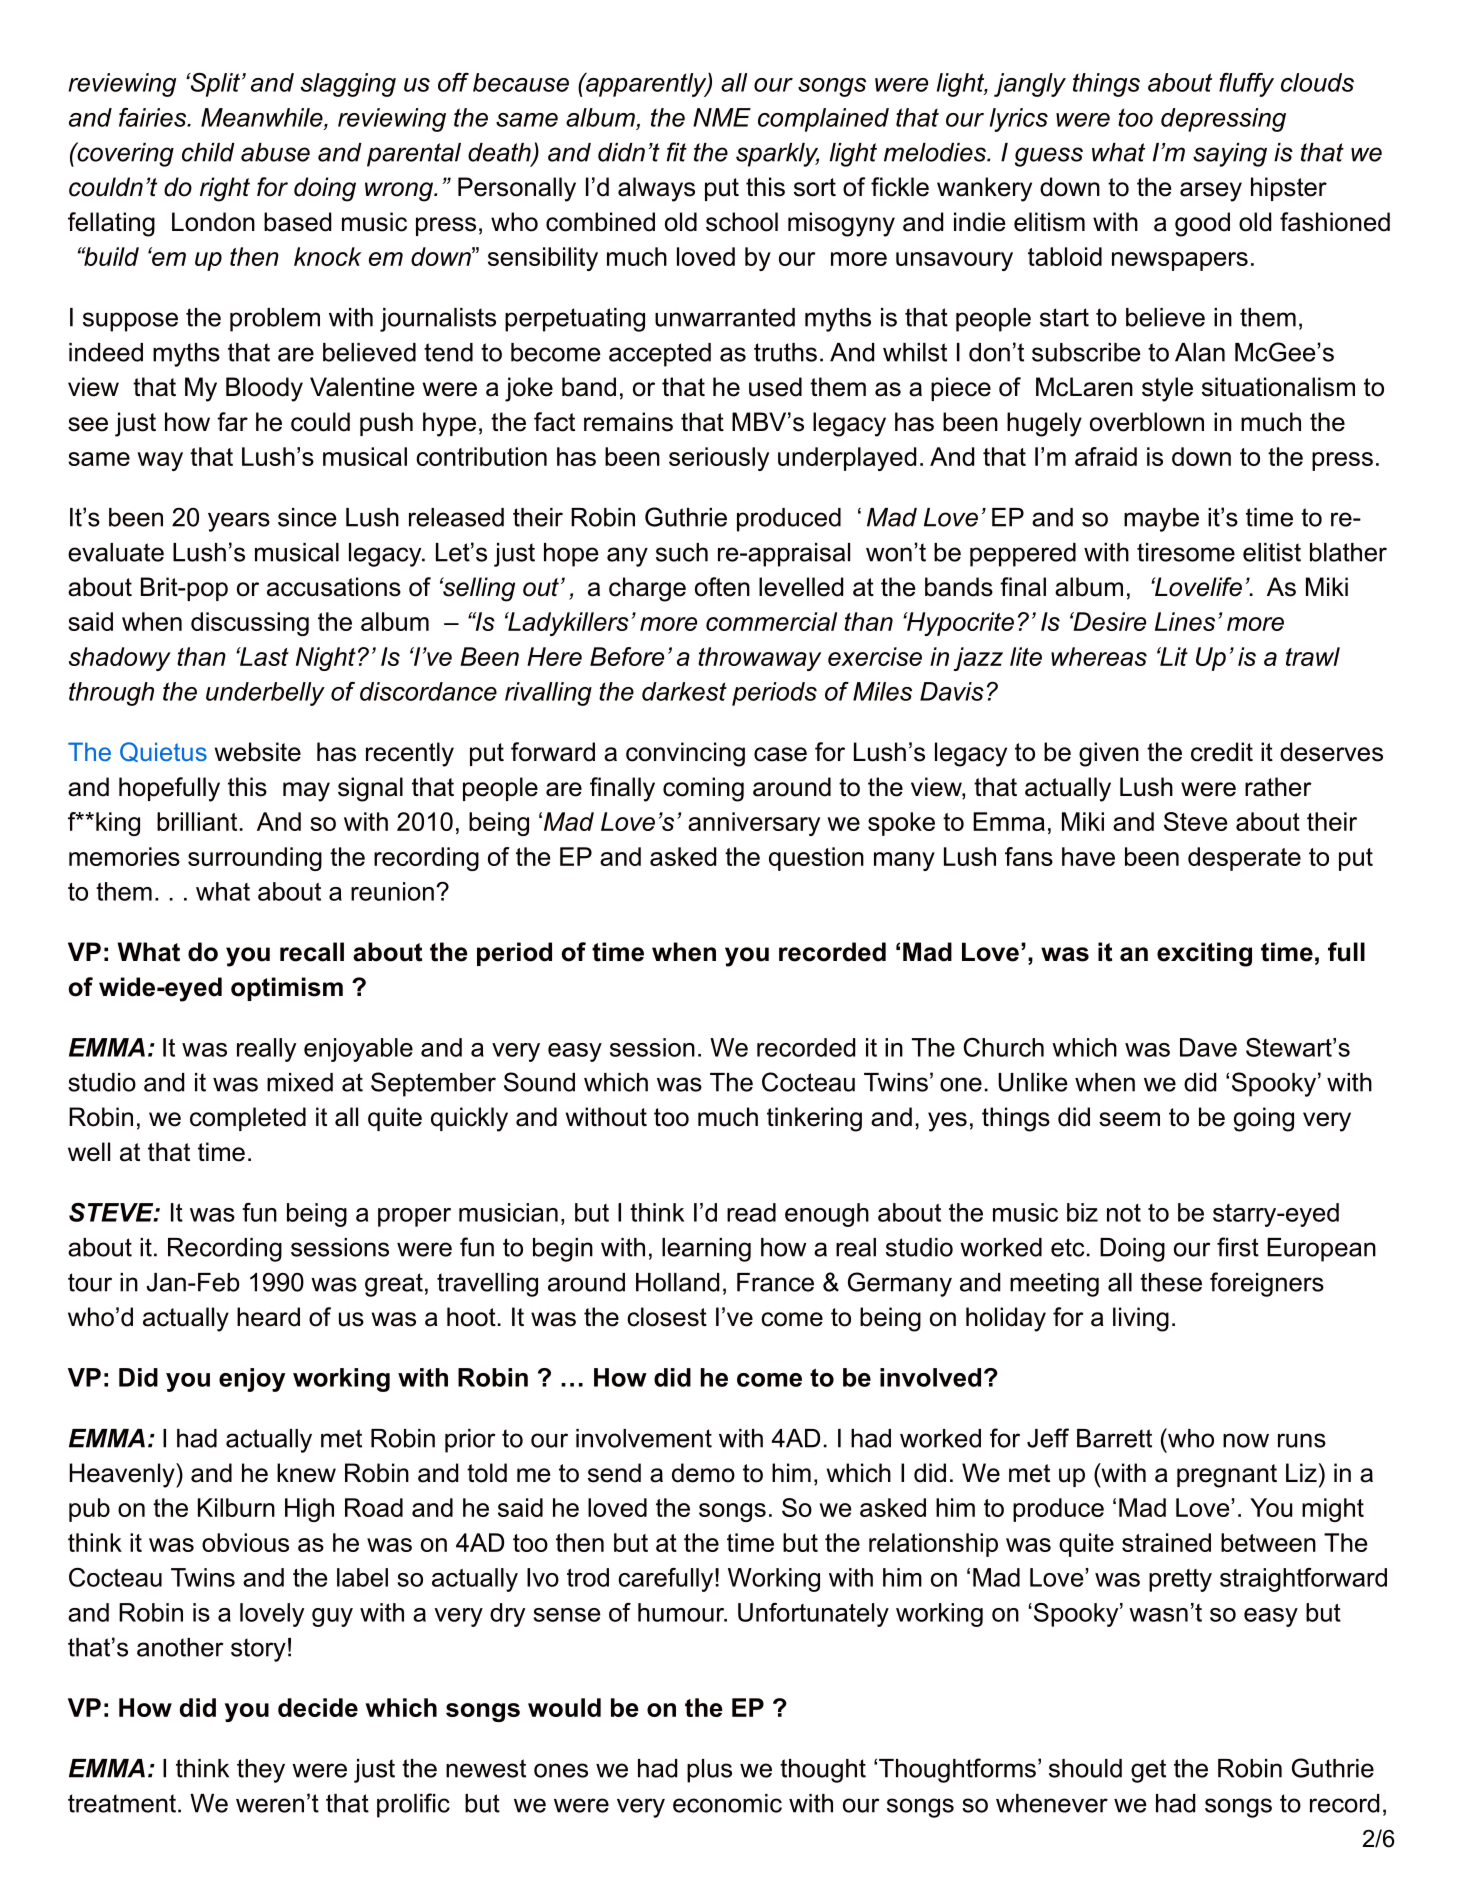 This image has width=1463, height=1893. Describe the element at coordinates (1230, 155) in the image. I see `saying` at that location.
